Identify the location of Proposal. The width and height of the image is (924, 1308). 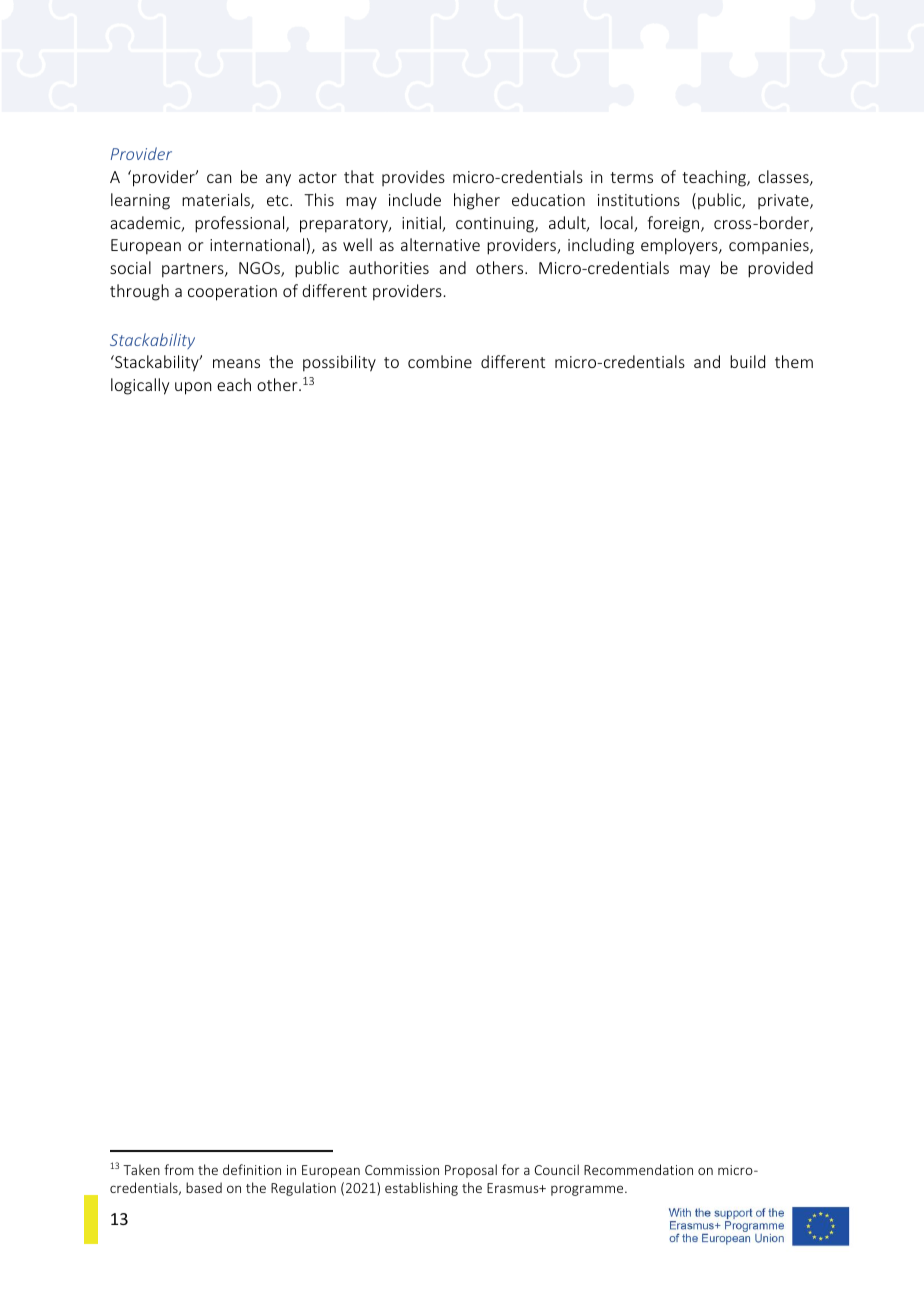
(471, 1171).
